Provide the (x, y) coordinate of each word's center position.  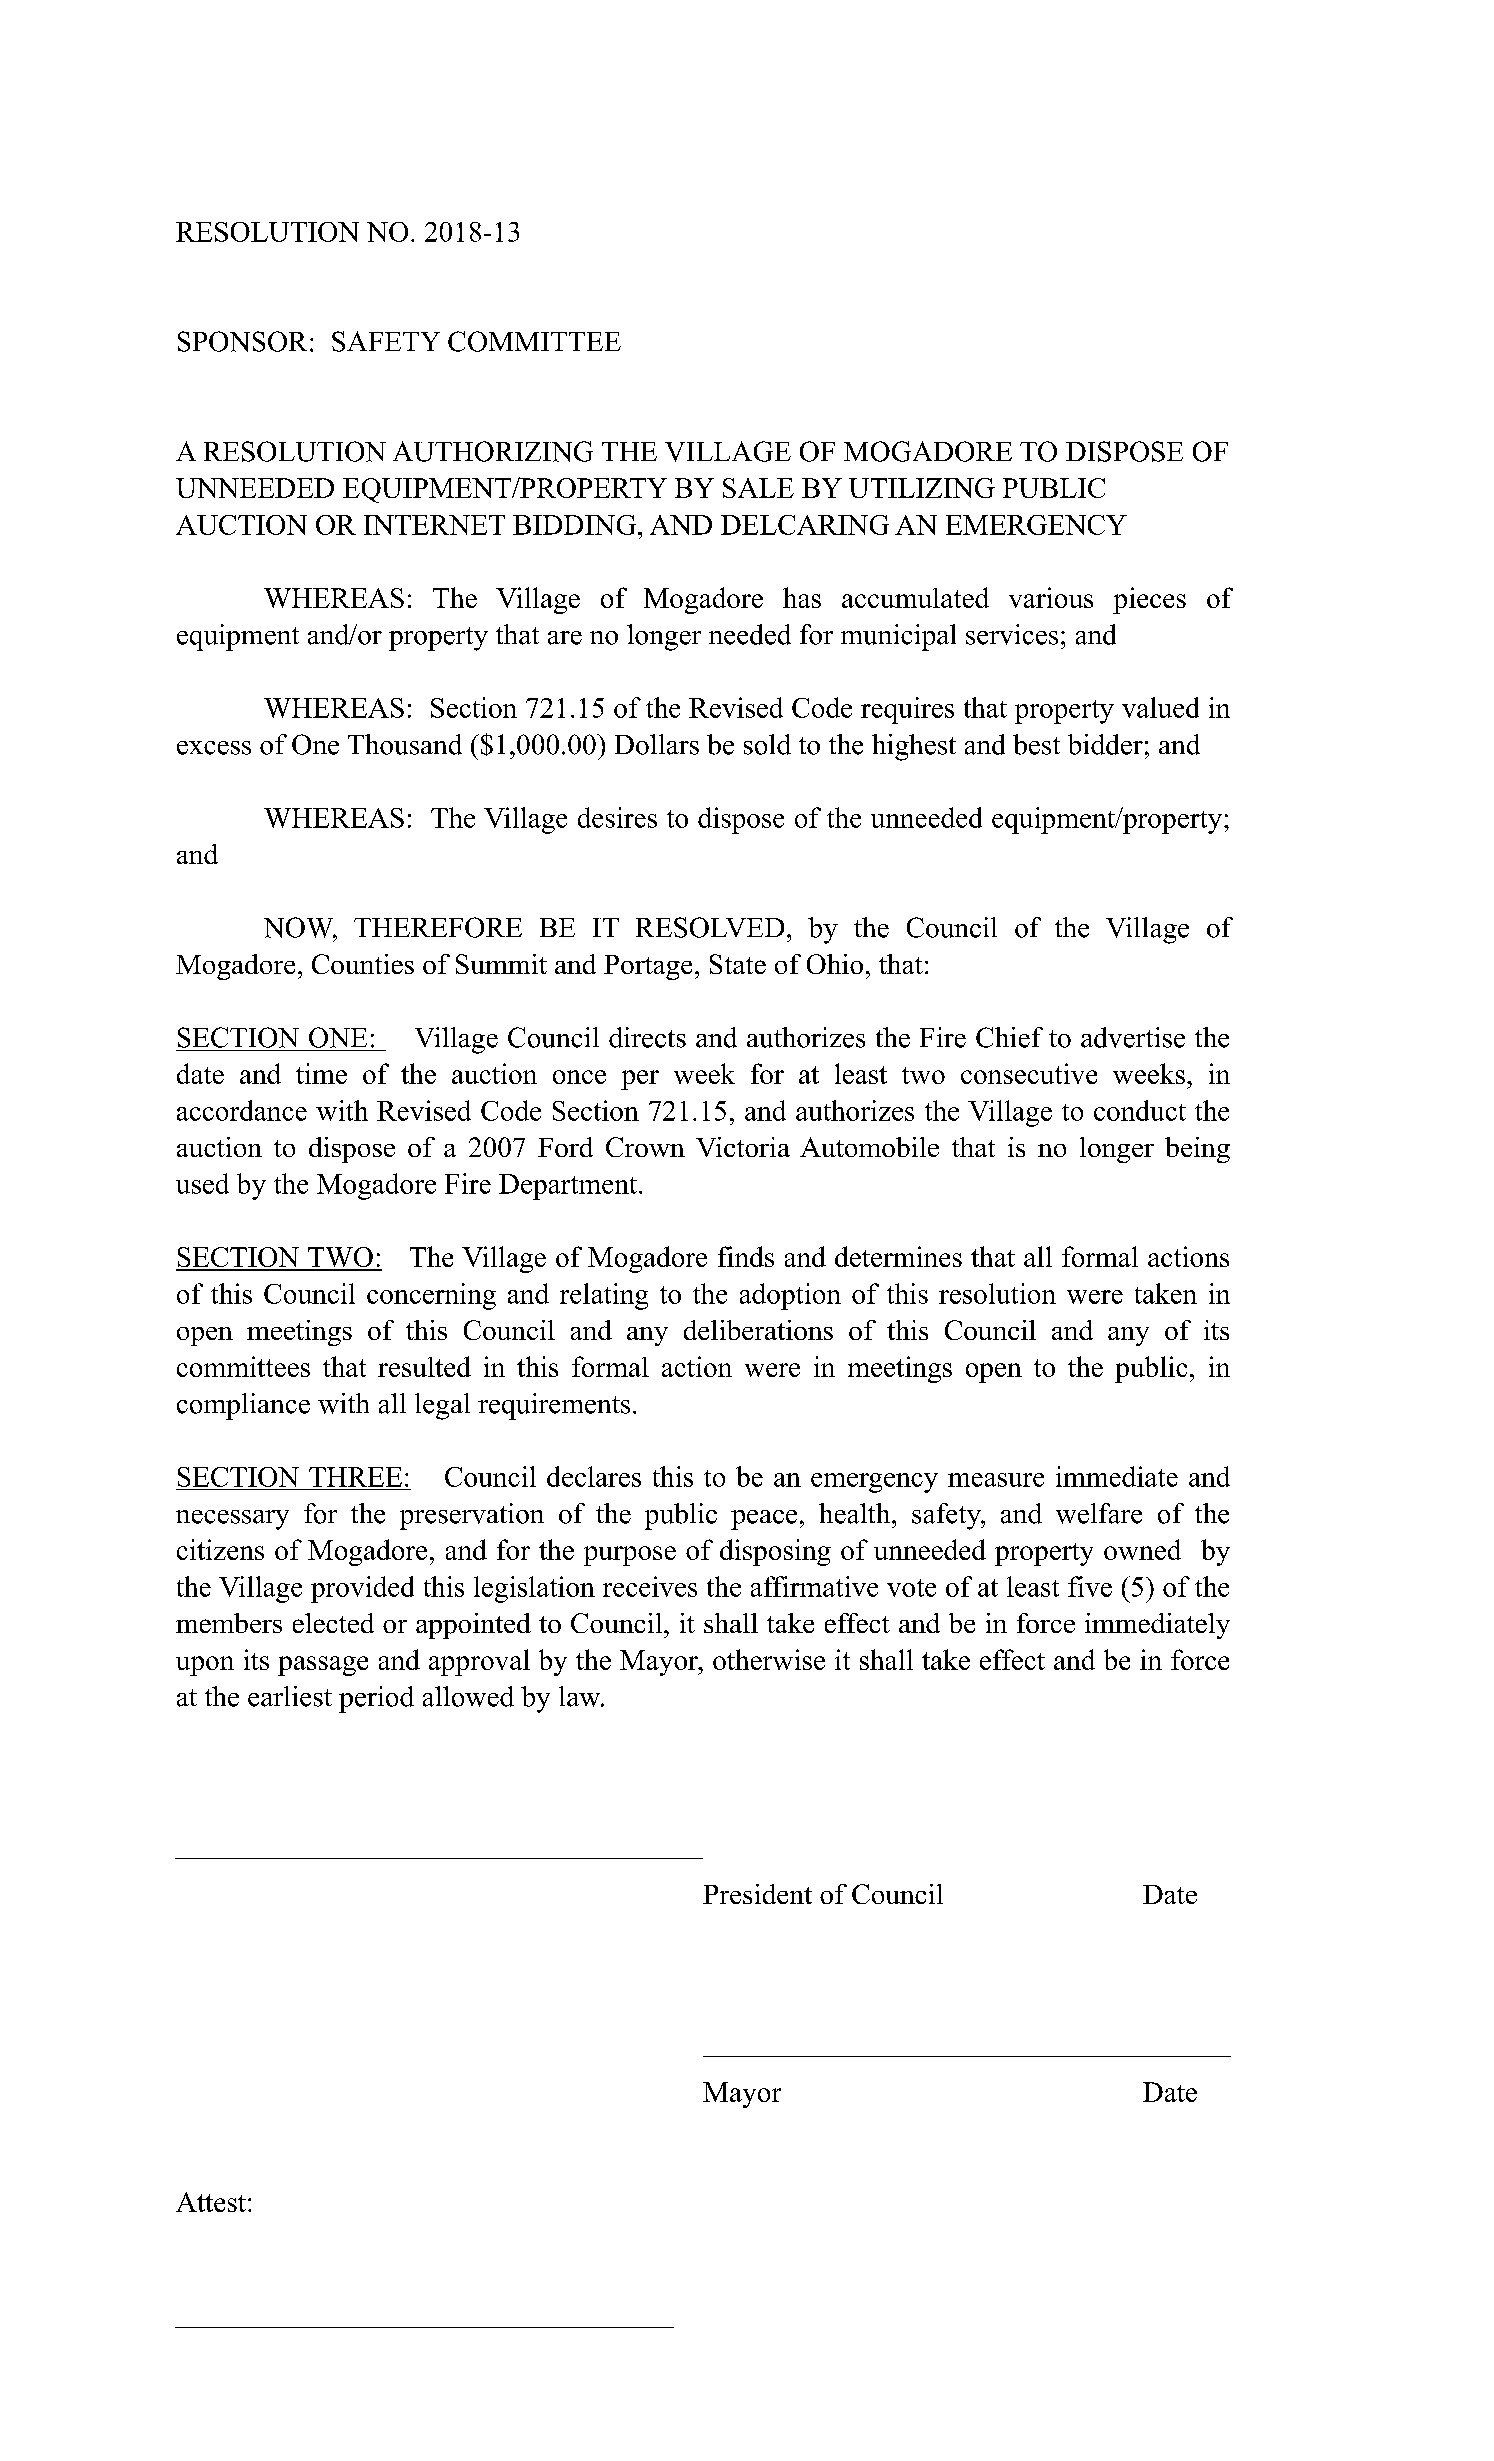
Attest (211, 2202)
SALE (758, 488)
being (1197, 1150)
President (757, 1894)
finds (746, 1256)
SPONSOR (242, 341)
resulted (424, 1366)
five (1090, 1586)
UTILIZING (922, 488)
